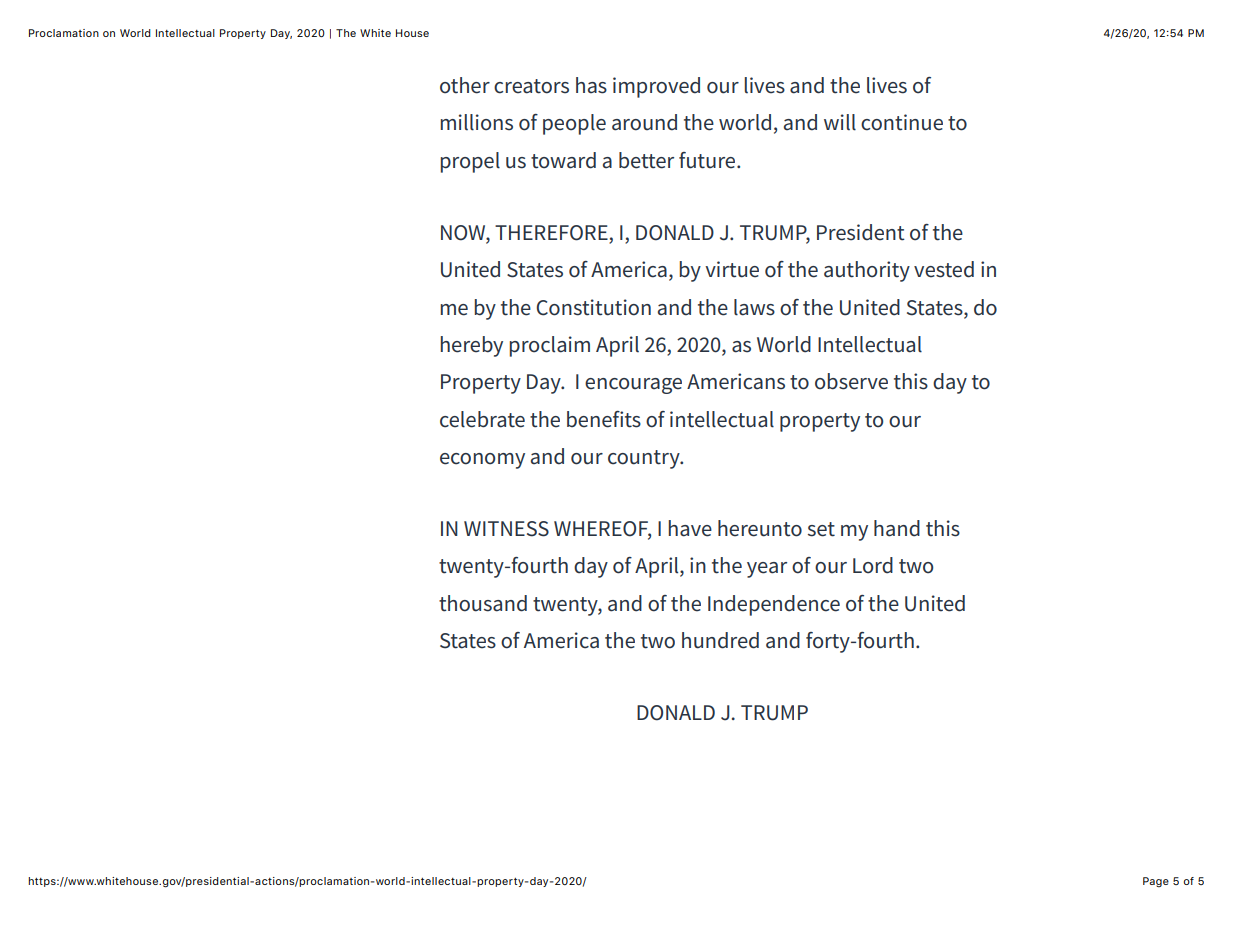  Describe the element at coordinates (902, 122) in the page. I see `continue` at that location.
